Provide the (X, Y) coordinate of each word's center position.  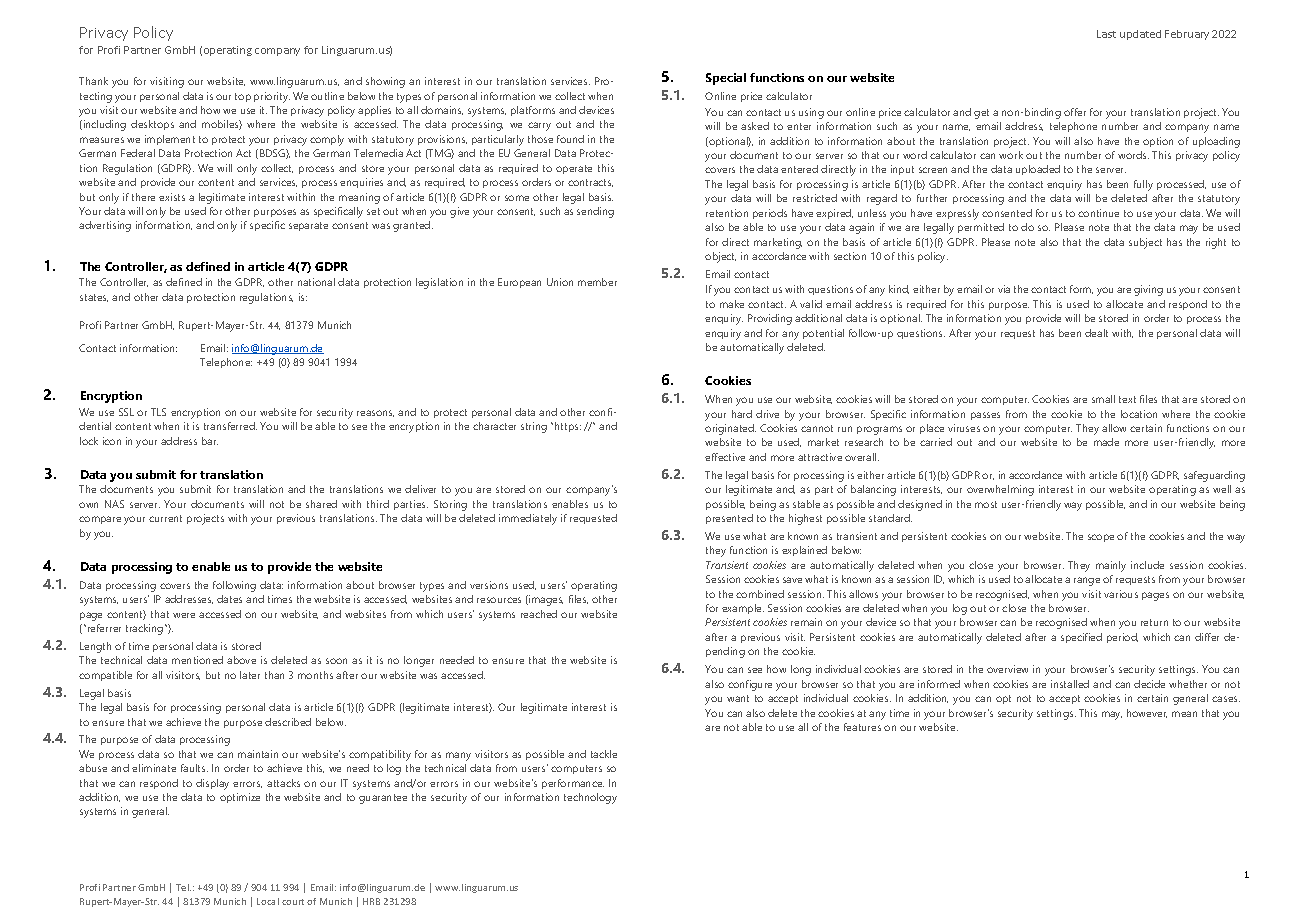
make (732, 304)
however (1147, 713)
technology (590, 798)
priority (272, 97)
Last (1106, 34)
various (1121, 594)
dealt (1096, 333)
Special (726, 79)
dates (229, 599)
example (743, 609)
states (94, 298)
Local (268, 901)
